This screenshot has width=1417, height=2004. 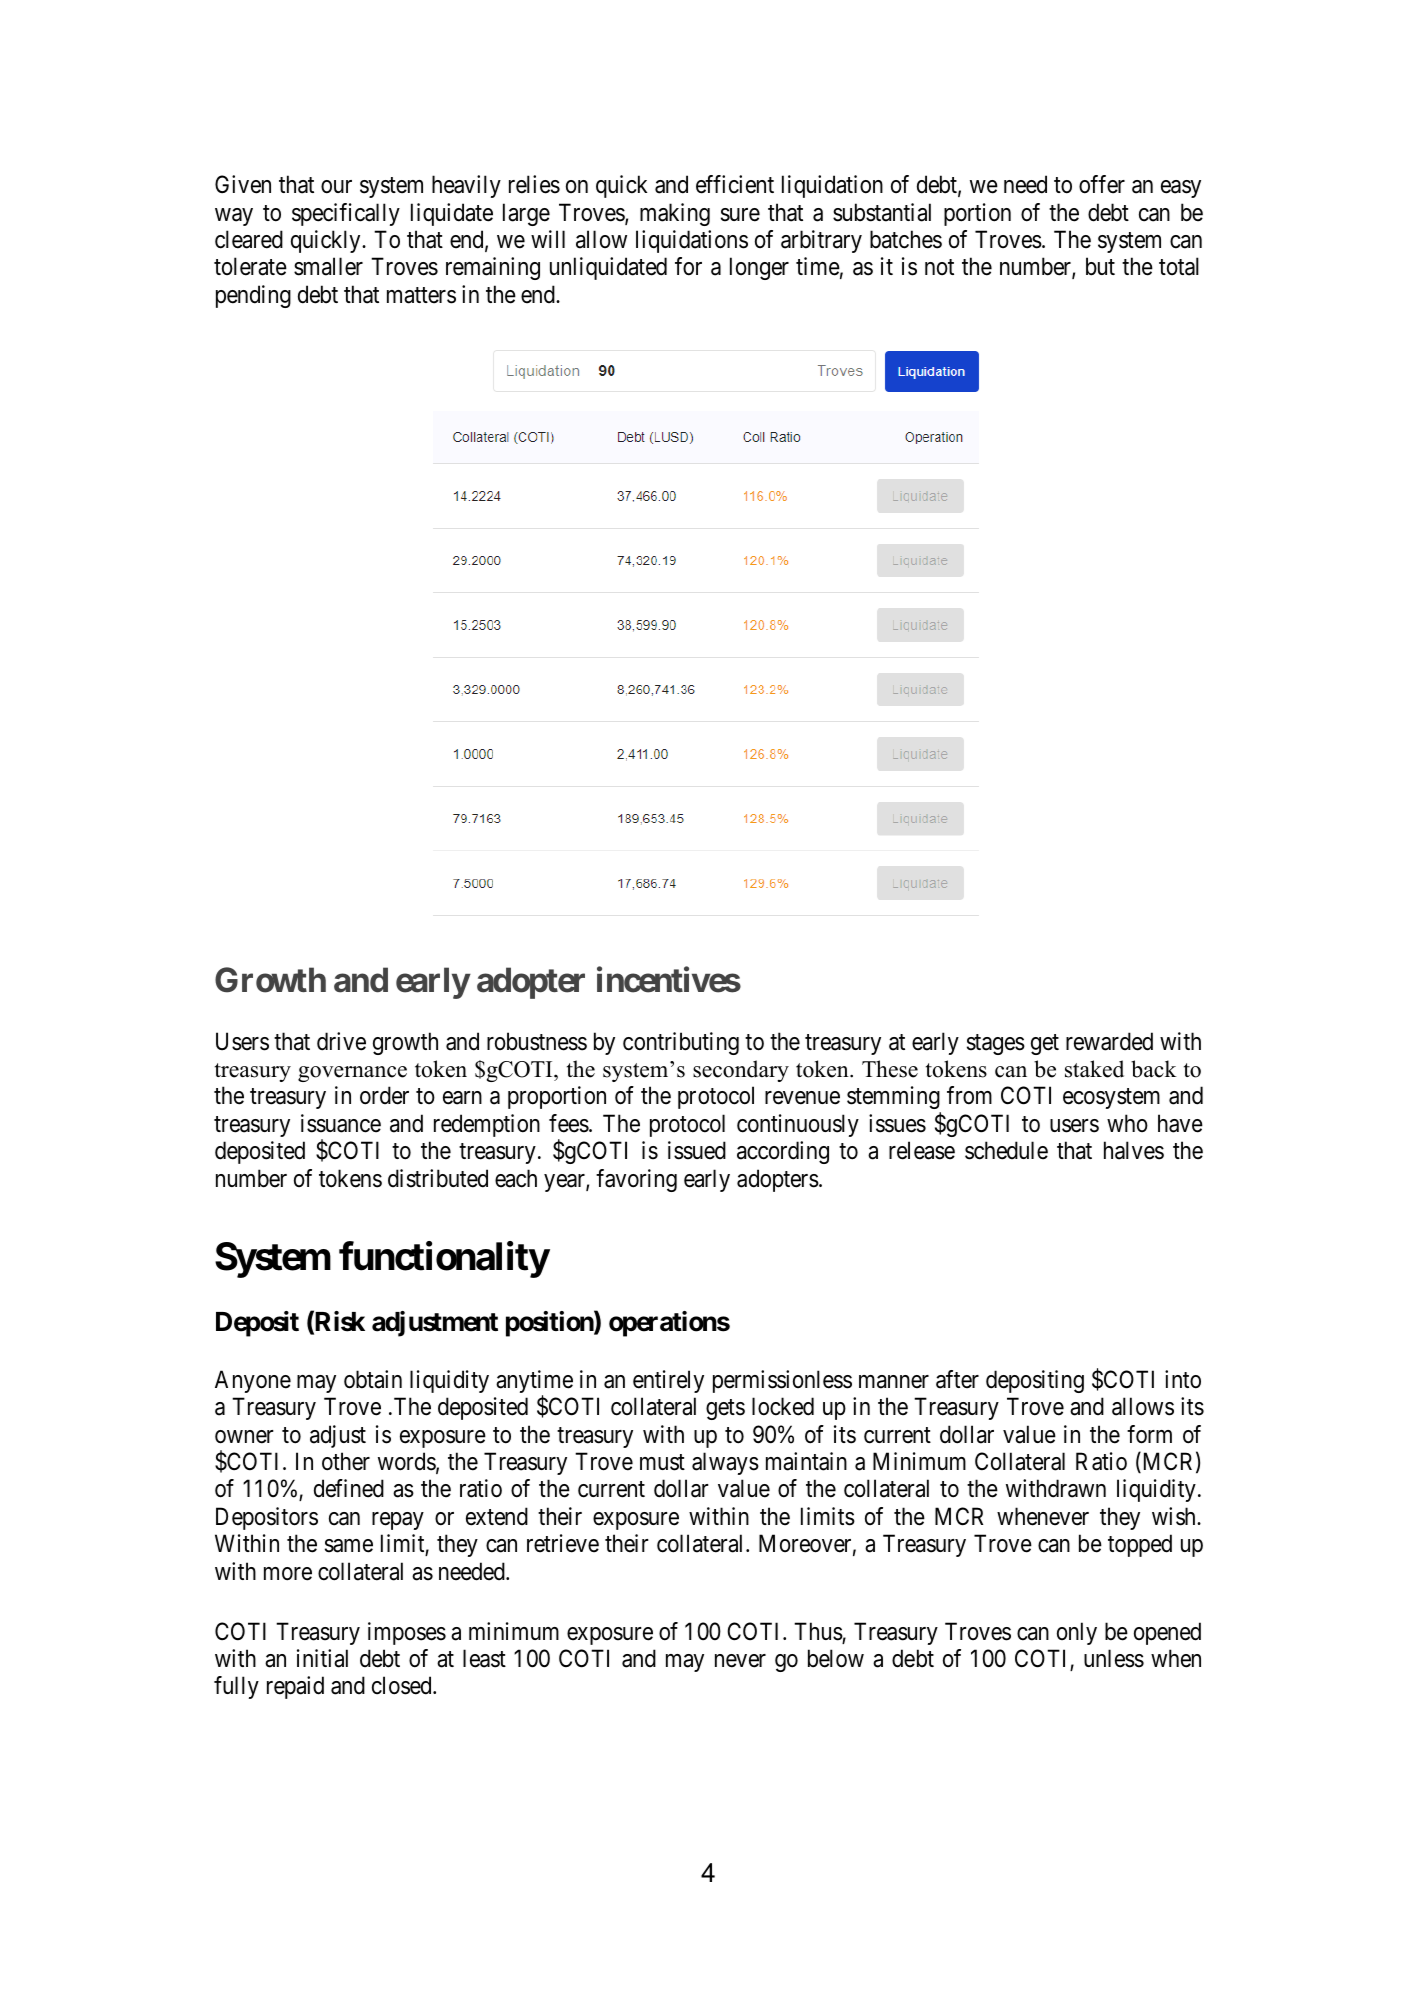 I want to click on drive, so click(x=341, y=1041).
